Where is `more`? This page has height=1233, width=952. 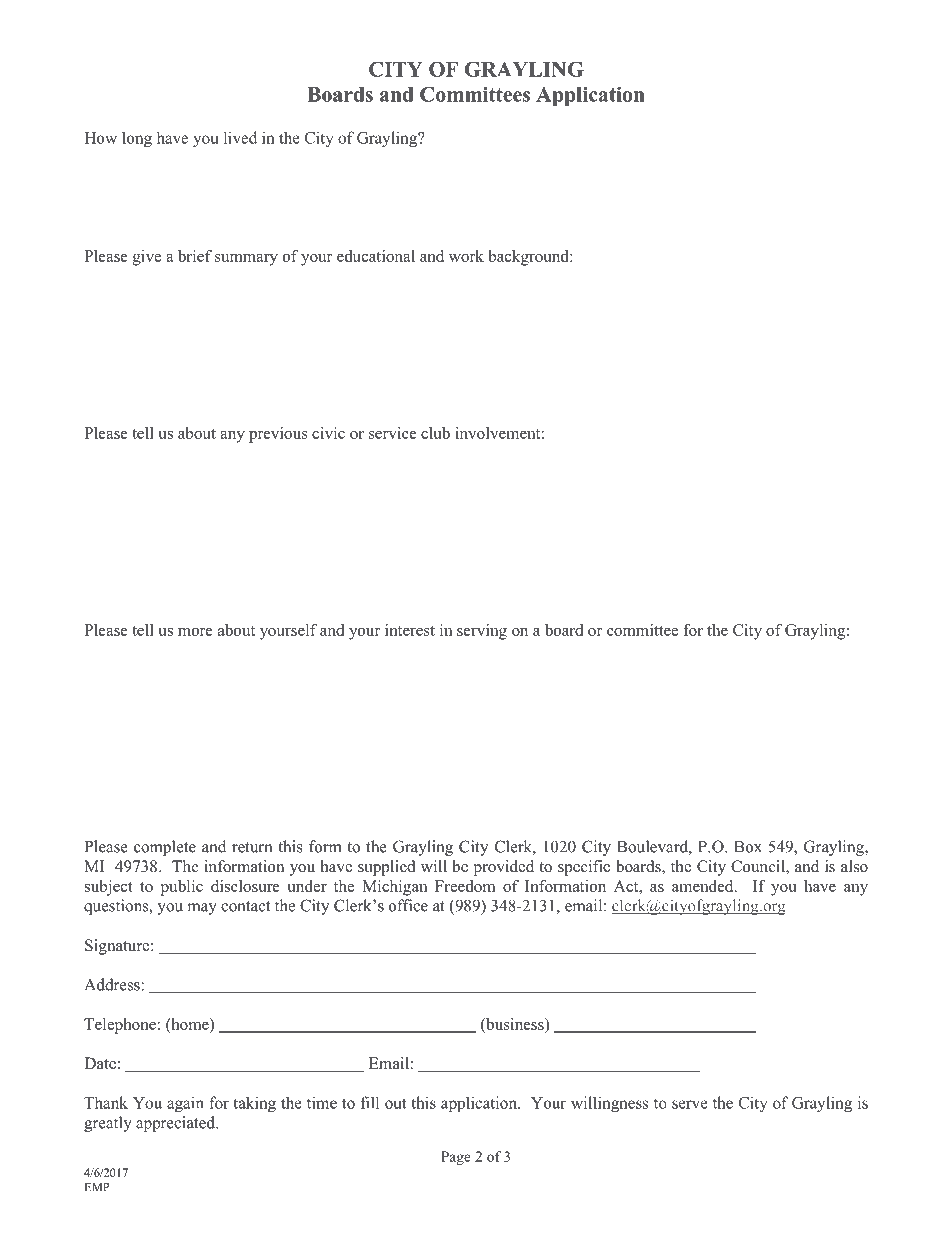
more is located at coordinates (195, 632).
